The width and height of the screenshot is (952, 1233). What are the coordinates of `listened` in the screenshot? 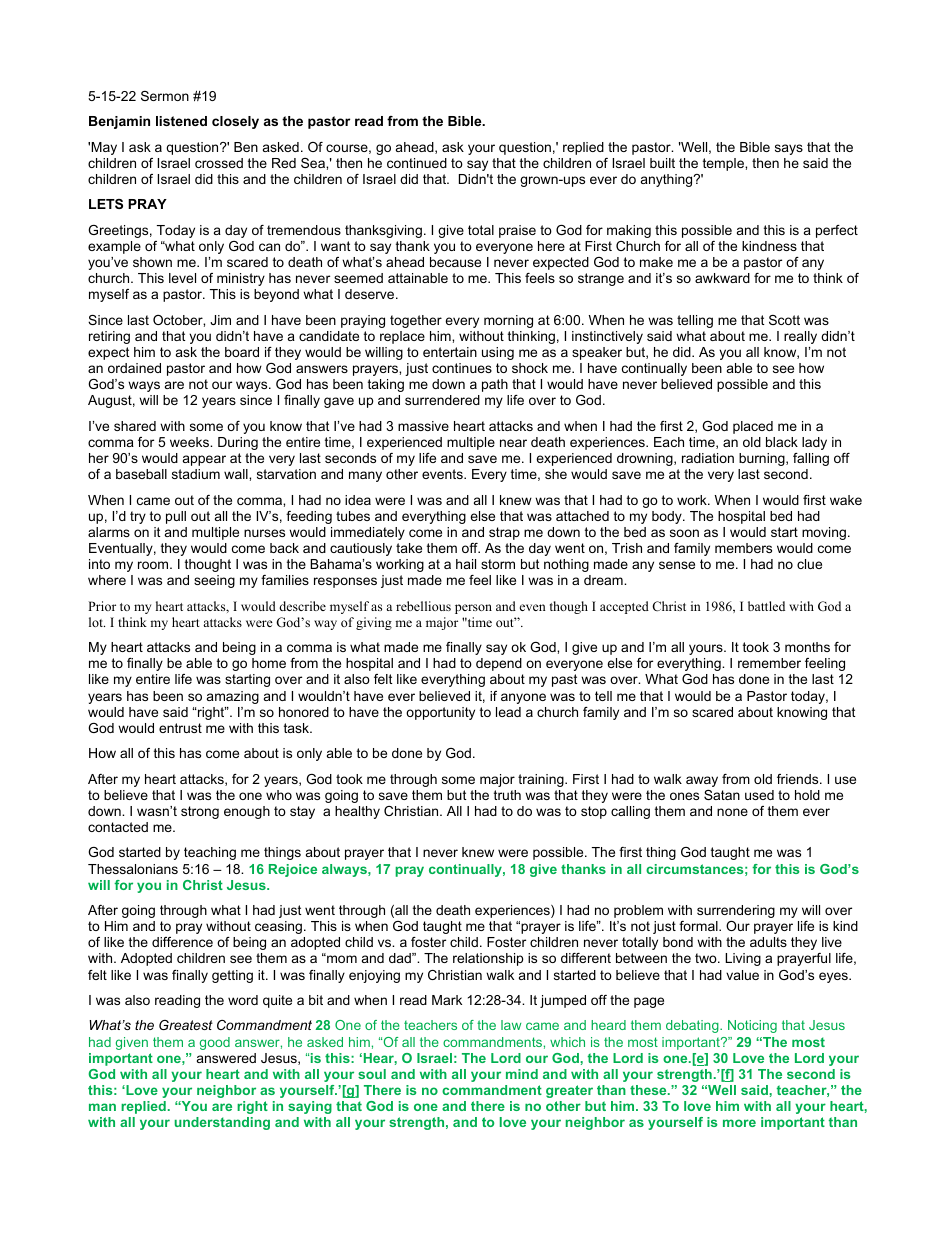 It's located at (181, 121).
